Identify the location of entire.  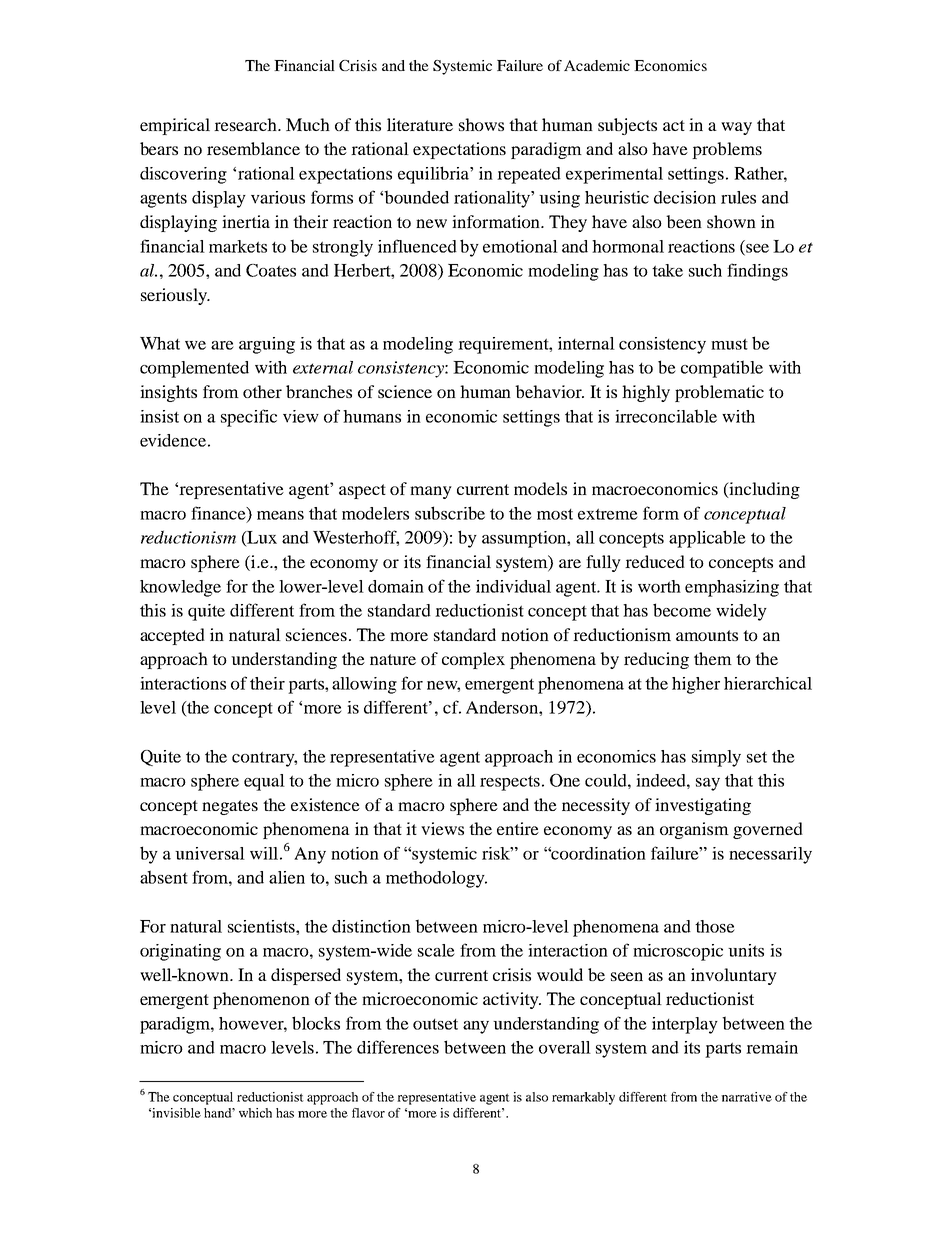
(518, 828).
